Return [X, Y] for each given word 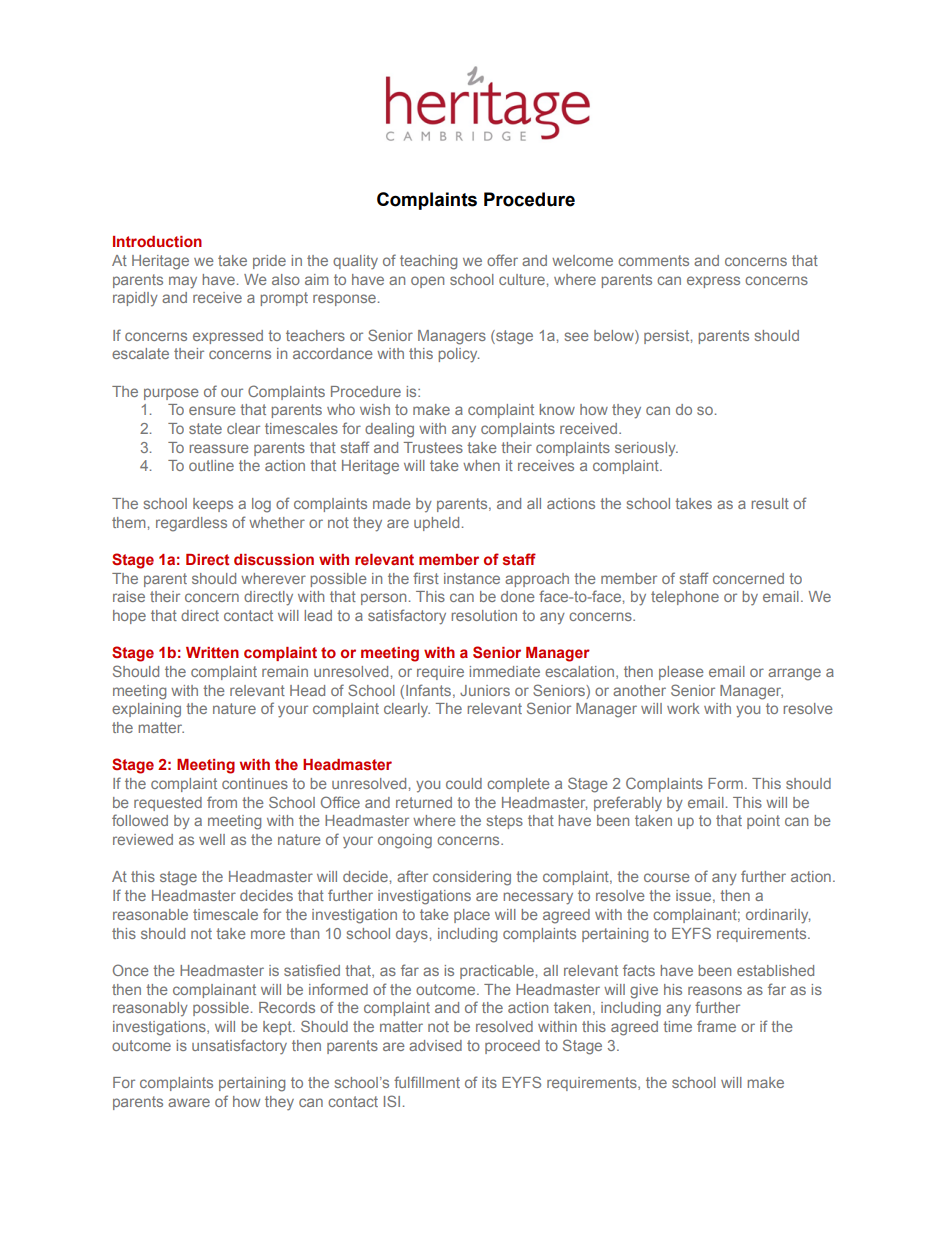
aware [189, 1102]
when [481, 465]
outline [211, 465]
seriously [646, 449]
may [183, 282]
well [212, 839]
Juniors [485, 690]
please [681, 673]
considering [472, 878]
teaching [428, 262]
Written [212, 652]
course [667, 877]
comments [653, 260]
